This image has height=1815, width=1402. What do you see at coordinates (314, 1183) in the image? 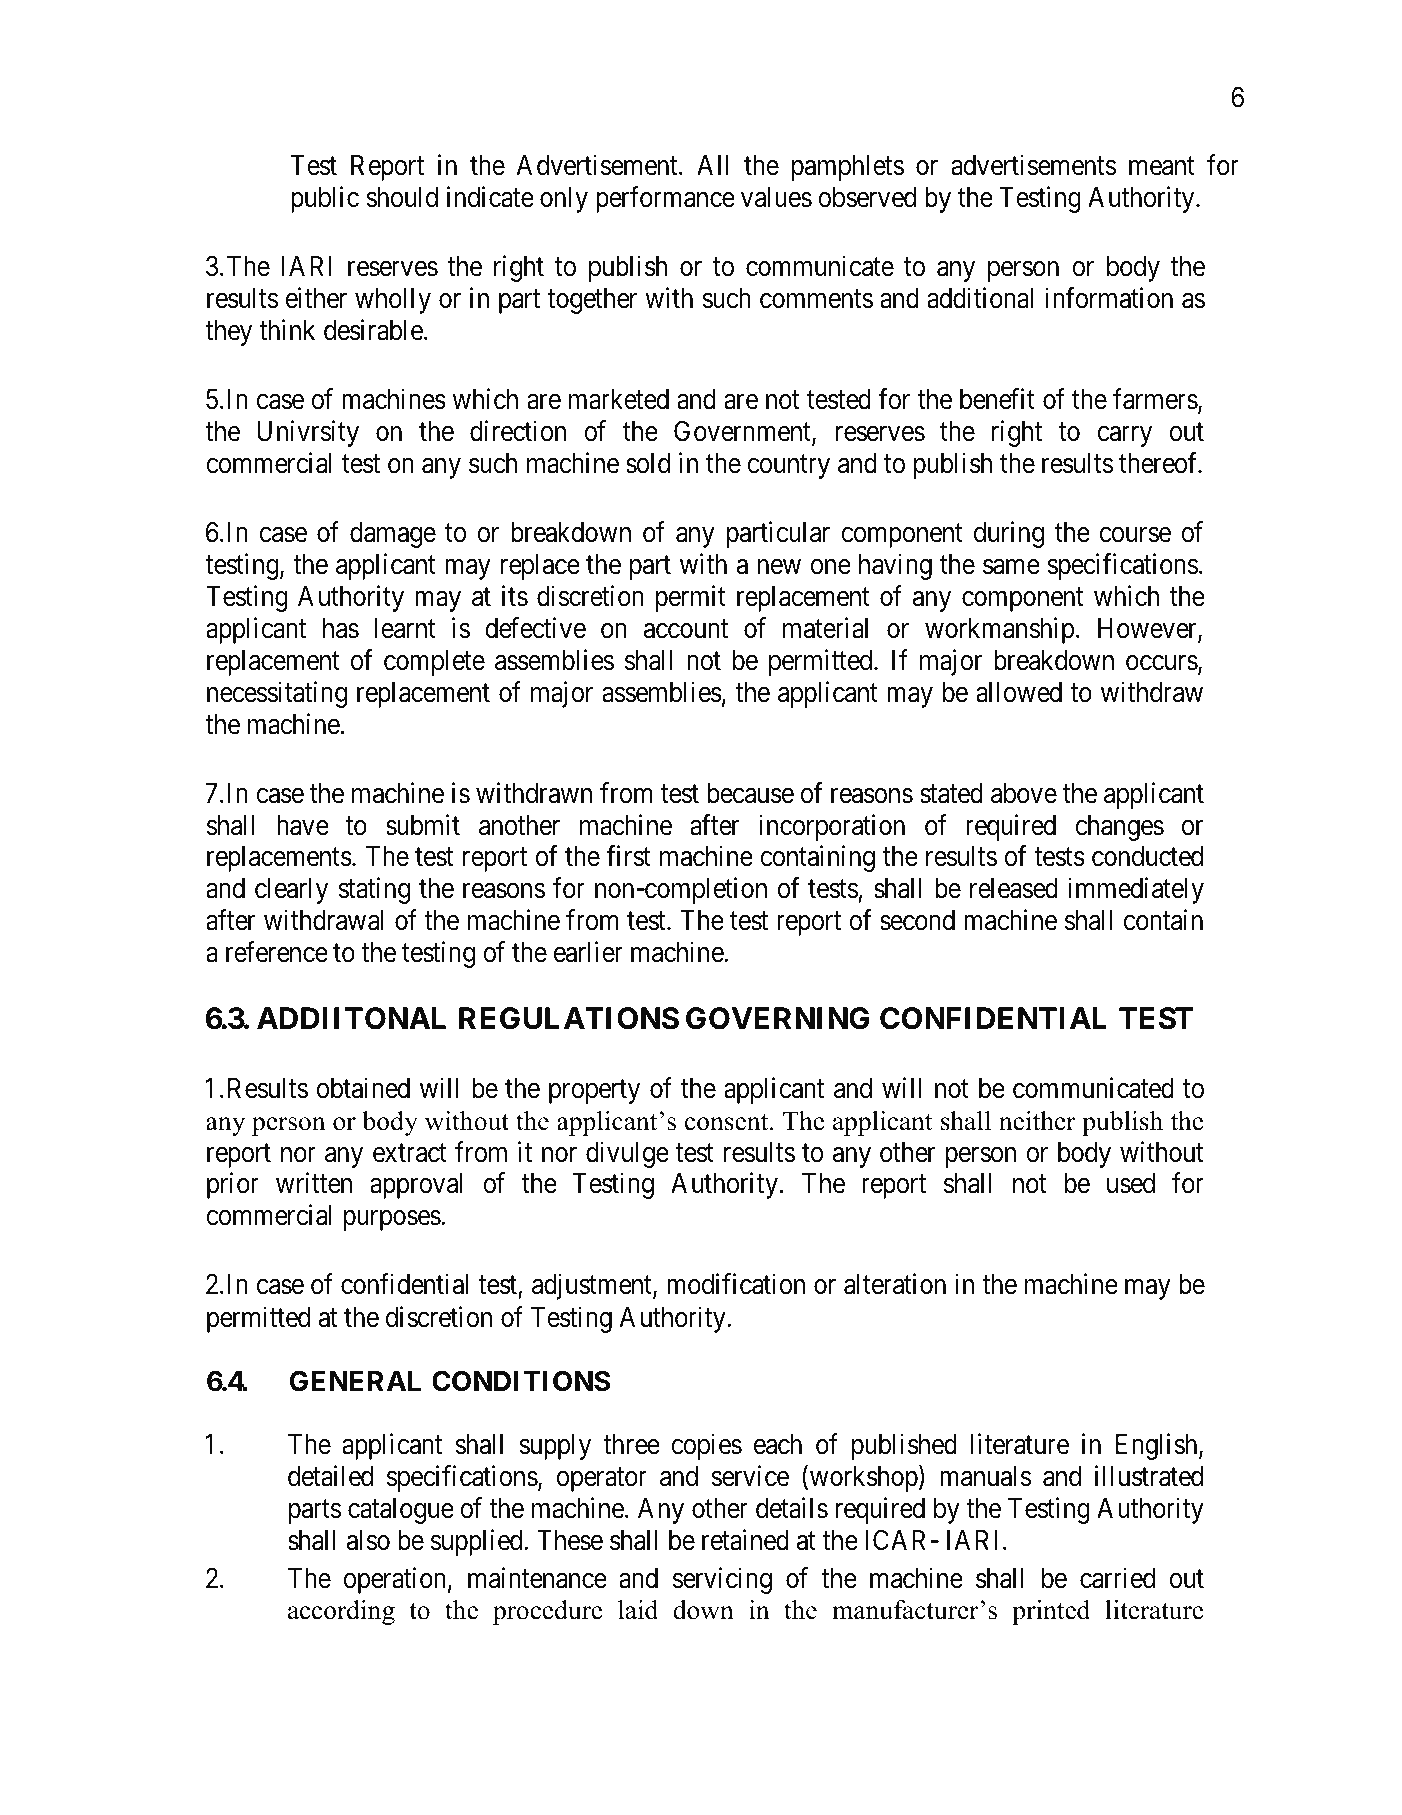
I see `written` at bounding box center [314, 1183].
